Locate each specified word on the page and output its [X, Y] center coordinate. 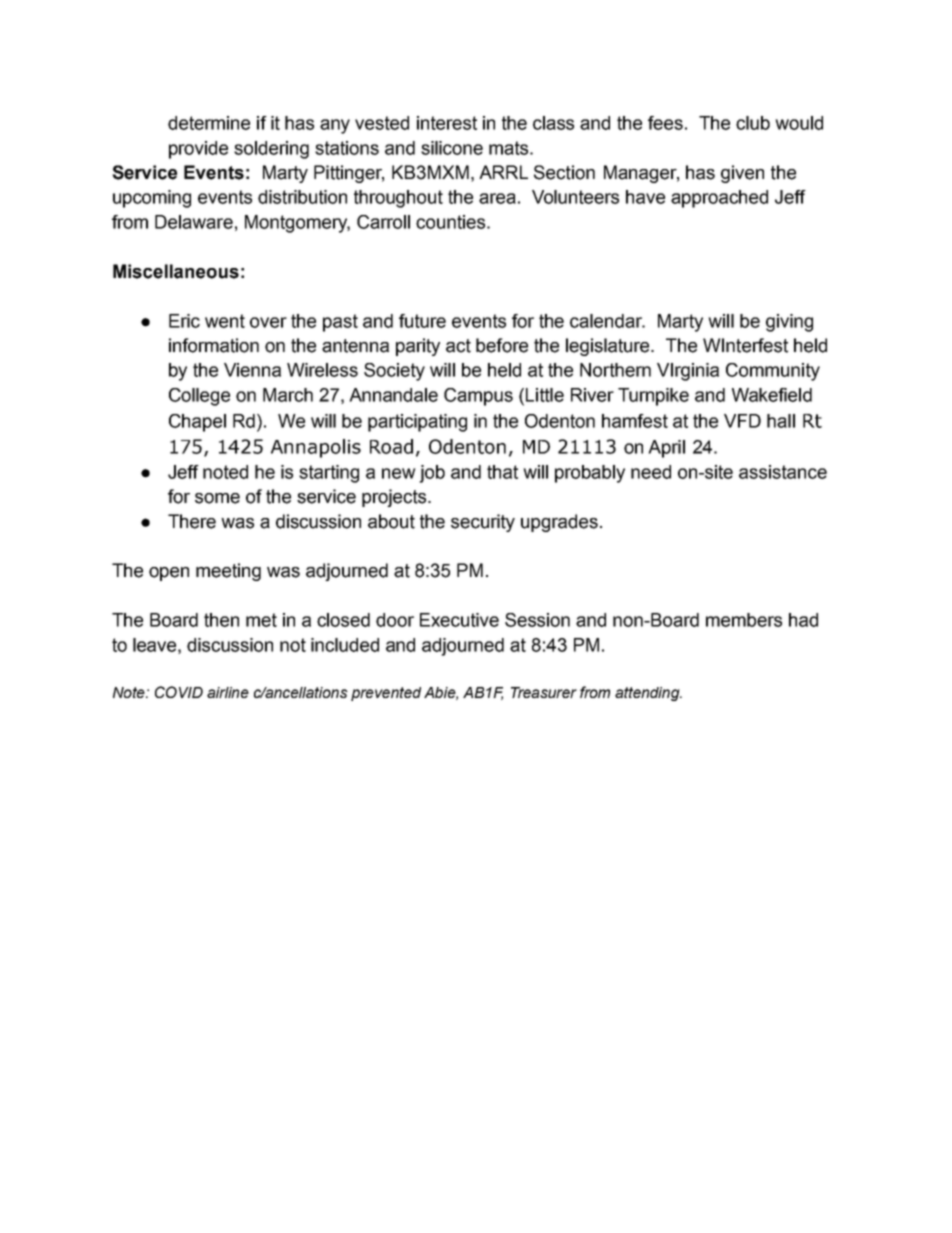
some [217, 498]
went [225, 321]
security [483, 523]
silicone [452, 148]
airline [228, 692]
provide [198, 150]
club [753, 123]
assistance [783, 472]
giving [789, 323]
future [422, 321]
